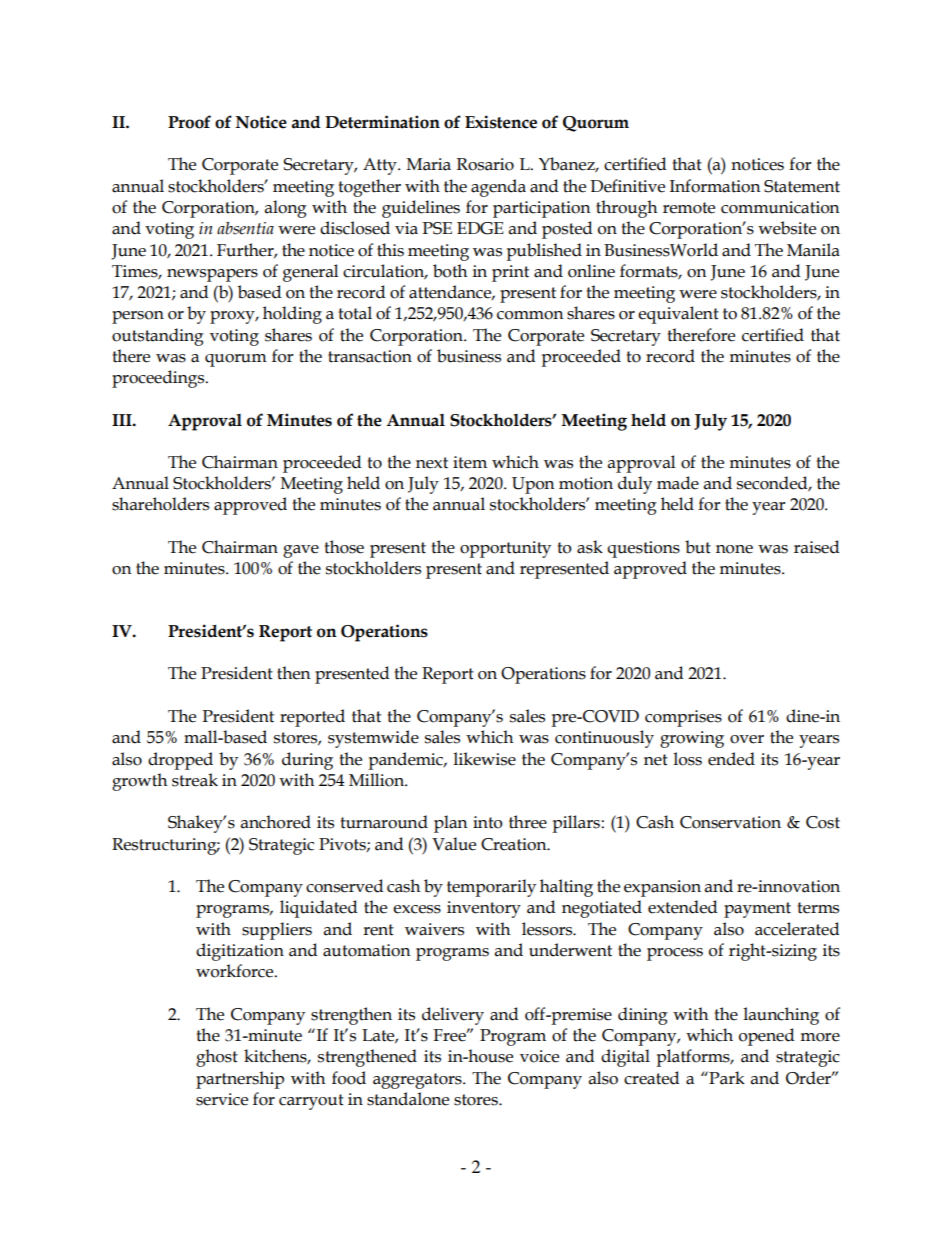 This screenshot has height=1233, width=952. What do you see at coordinates (189, 122) in the screenshot?
I see `Proof` at bounding box center [189, 122].
